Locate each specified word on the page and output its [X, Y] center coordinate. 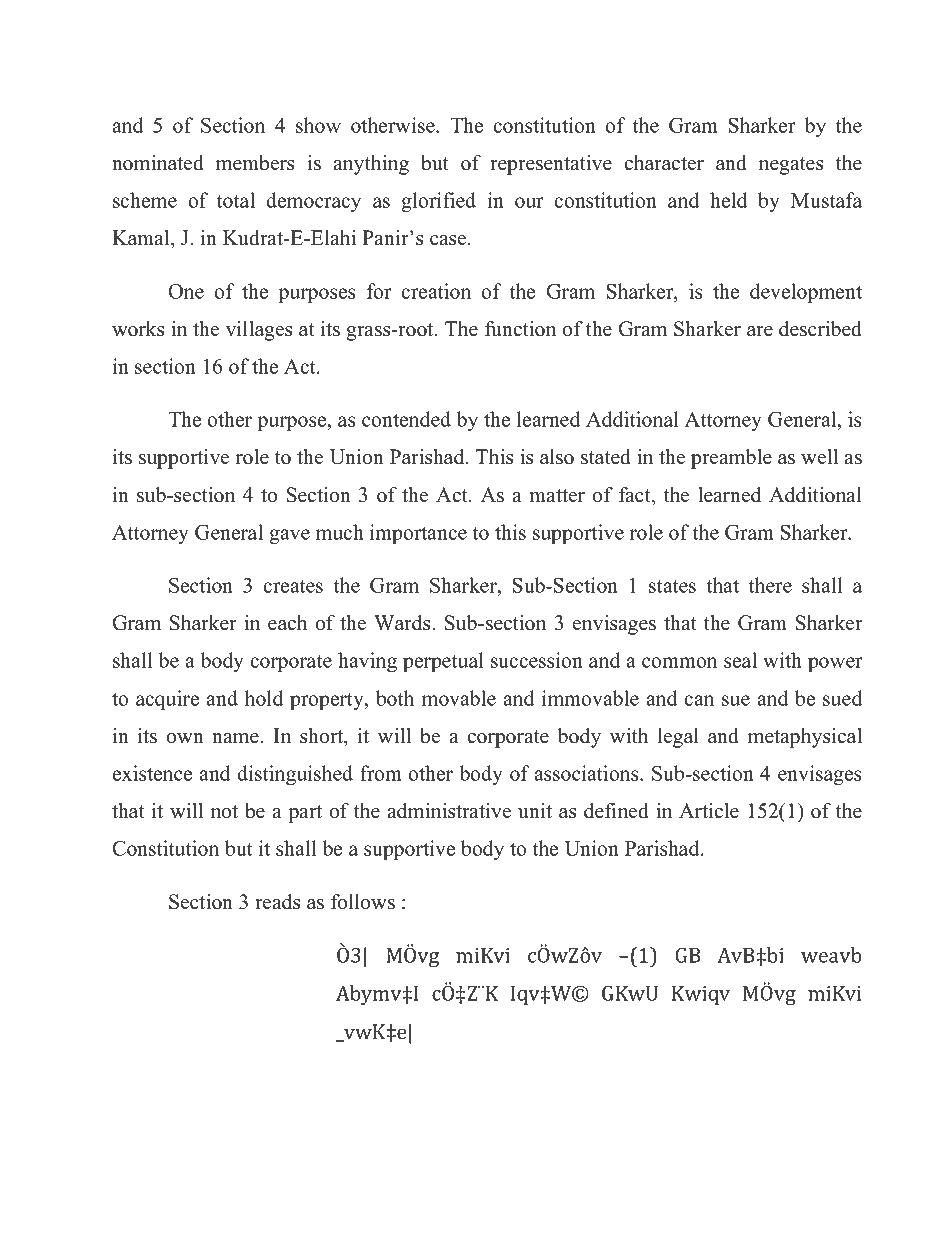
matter [557, 496]
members [255, 163]
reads [277, 902]
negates [791, 166]
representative [551, 165]
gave [289, 536]
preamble [731, 459]
